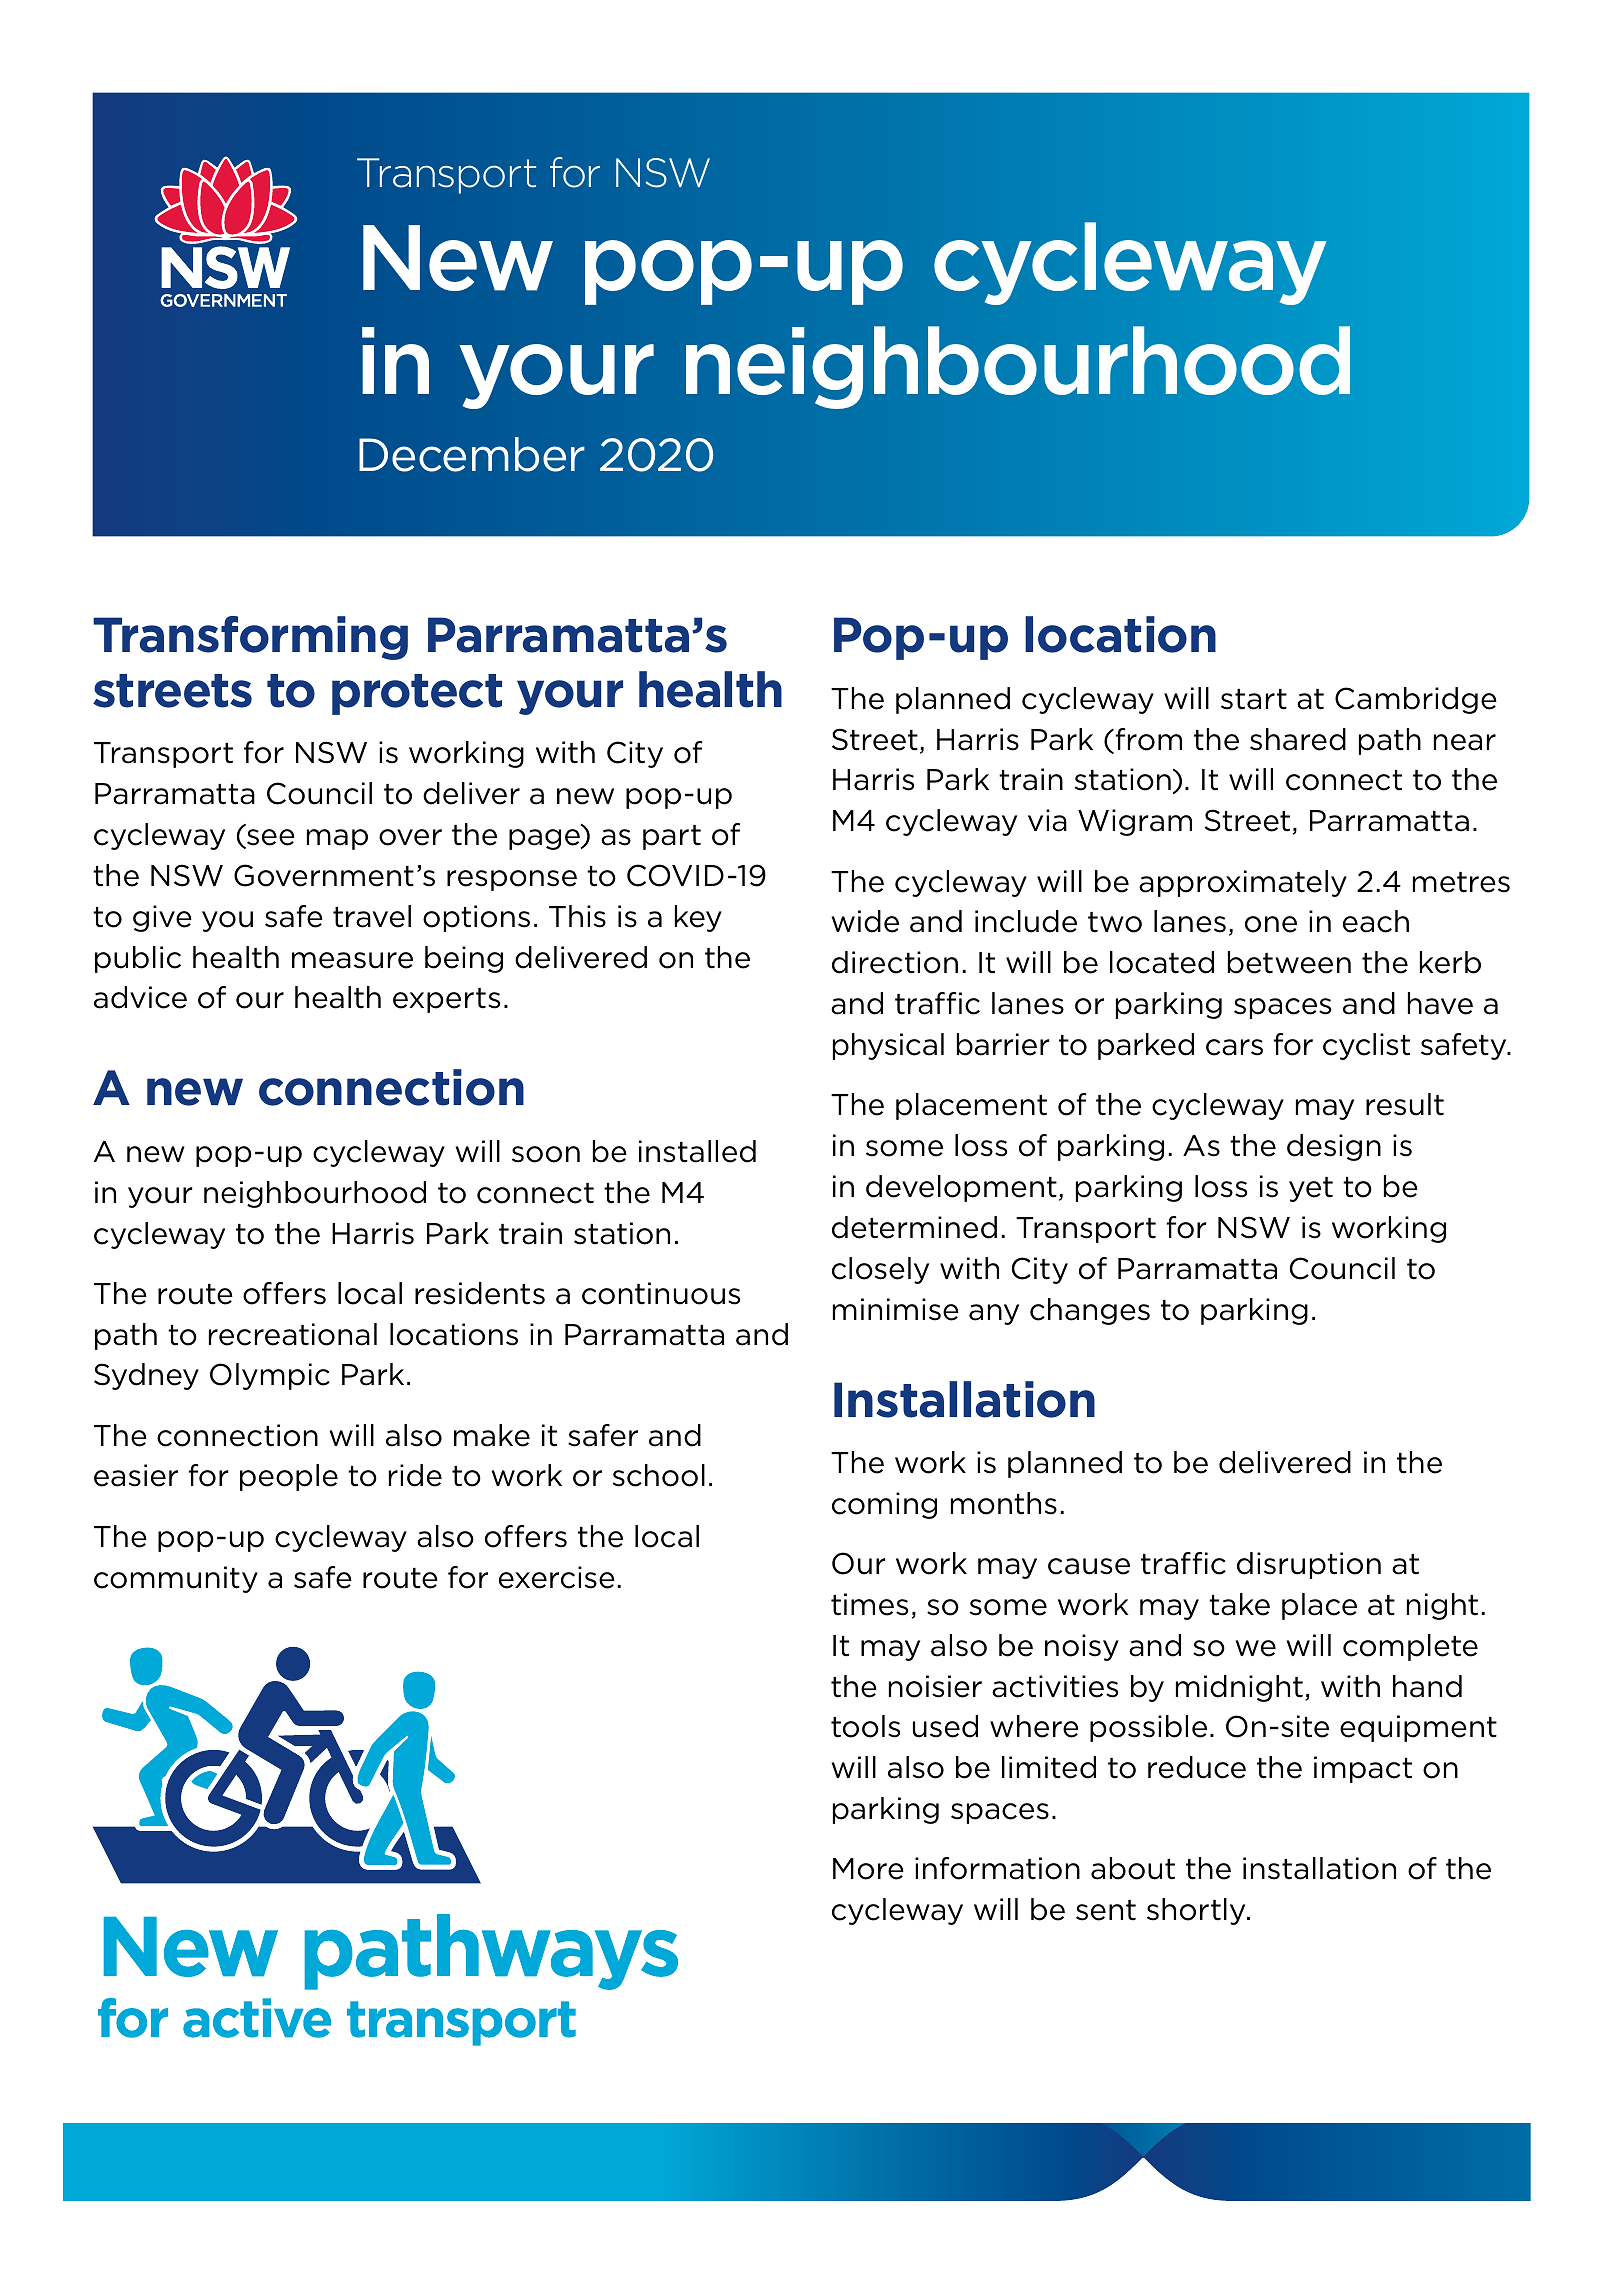 This page has height=2294, width=1622. Describe the element at coordinates (546, 1154) in the page. I see `soon` at that location.
